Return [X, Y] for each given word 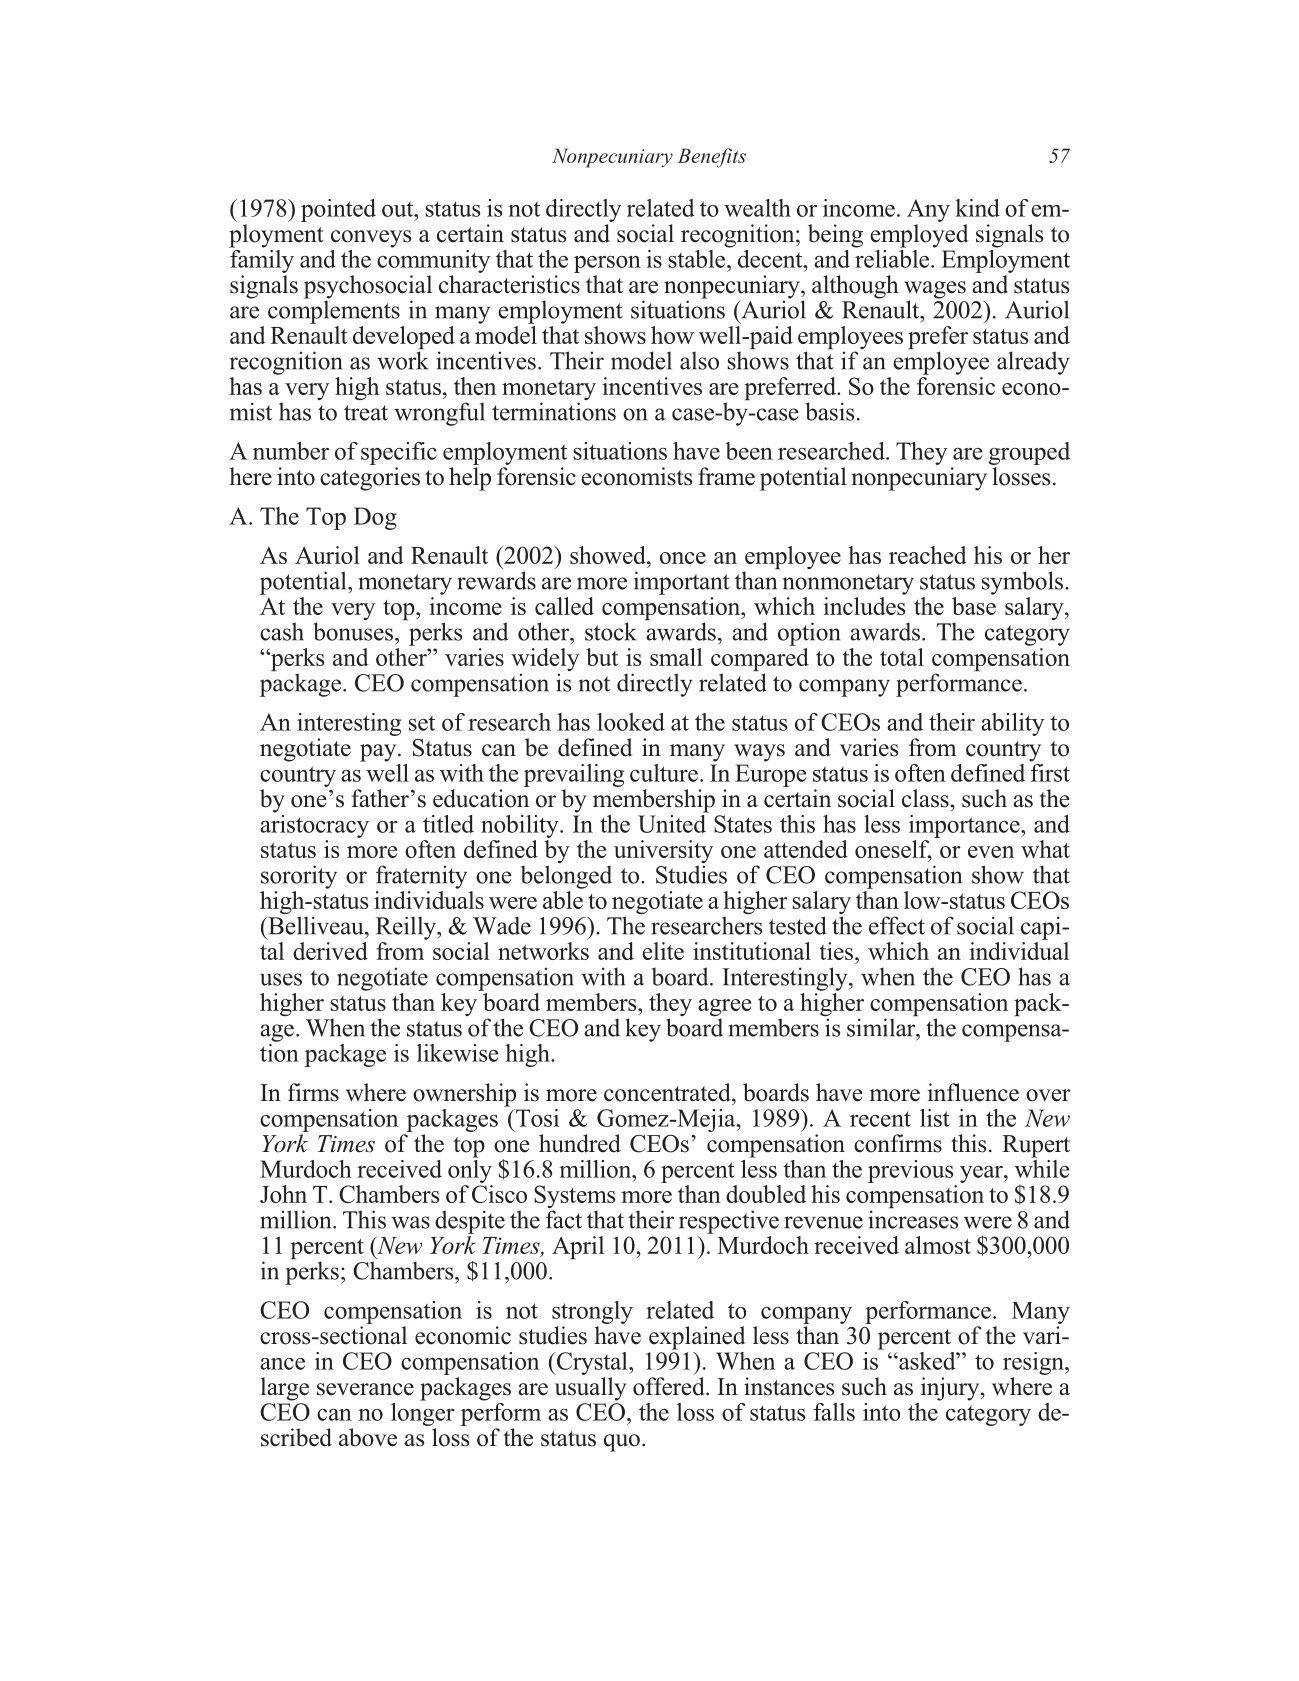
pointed [338, 210]
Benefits [712, 158]
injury [951, 1389]
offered [670, 1386]
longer [423, 1413]
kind [977, 208]
